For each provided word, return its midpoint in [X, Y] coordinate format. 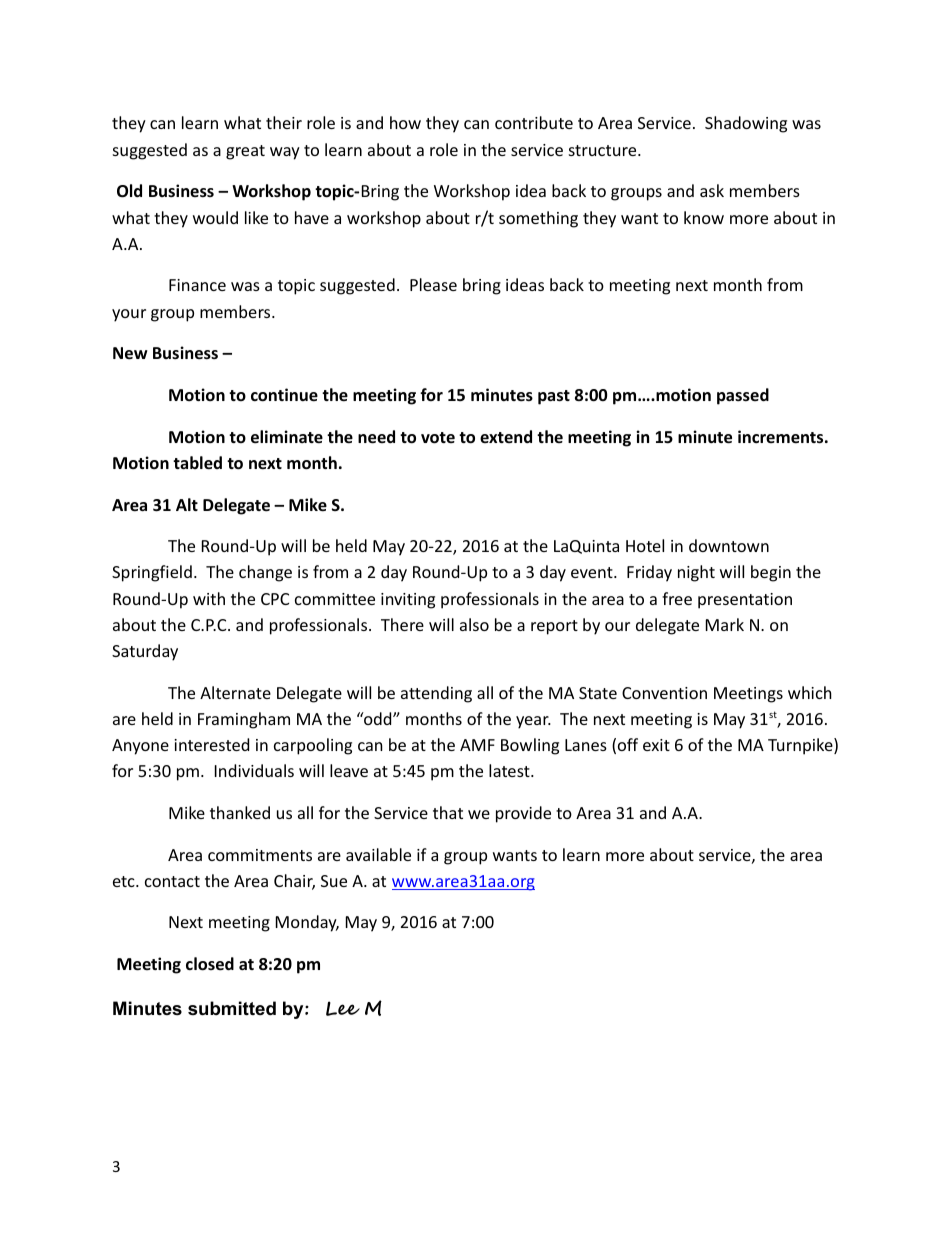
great [245, 152]
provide [523, 814]
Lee [343, 1008]
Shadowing [746, 124]
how [405, 122]
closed [210, 964]
